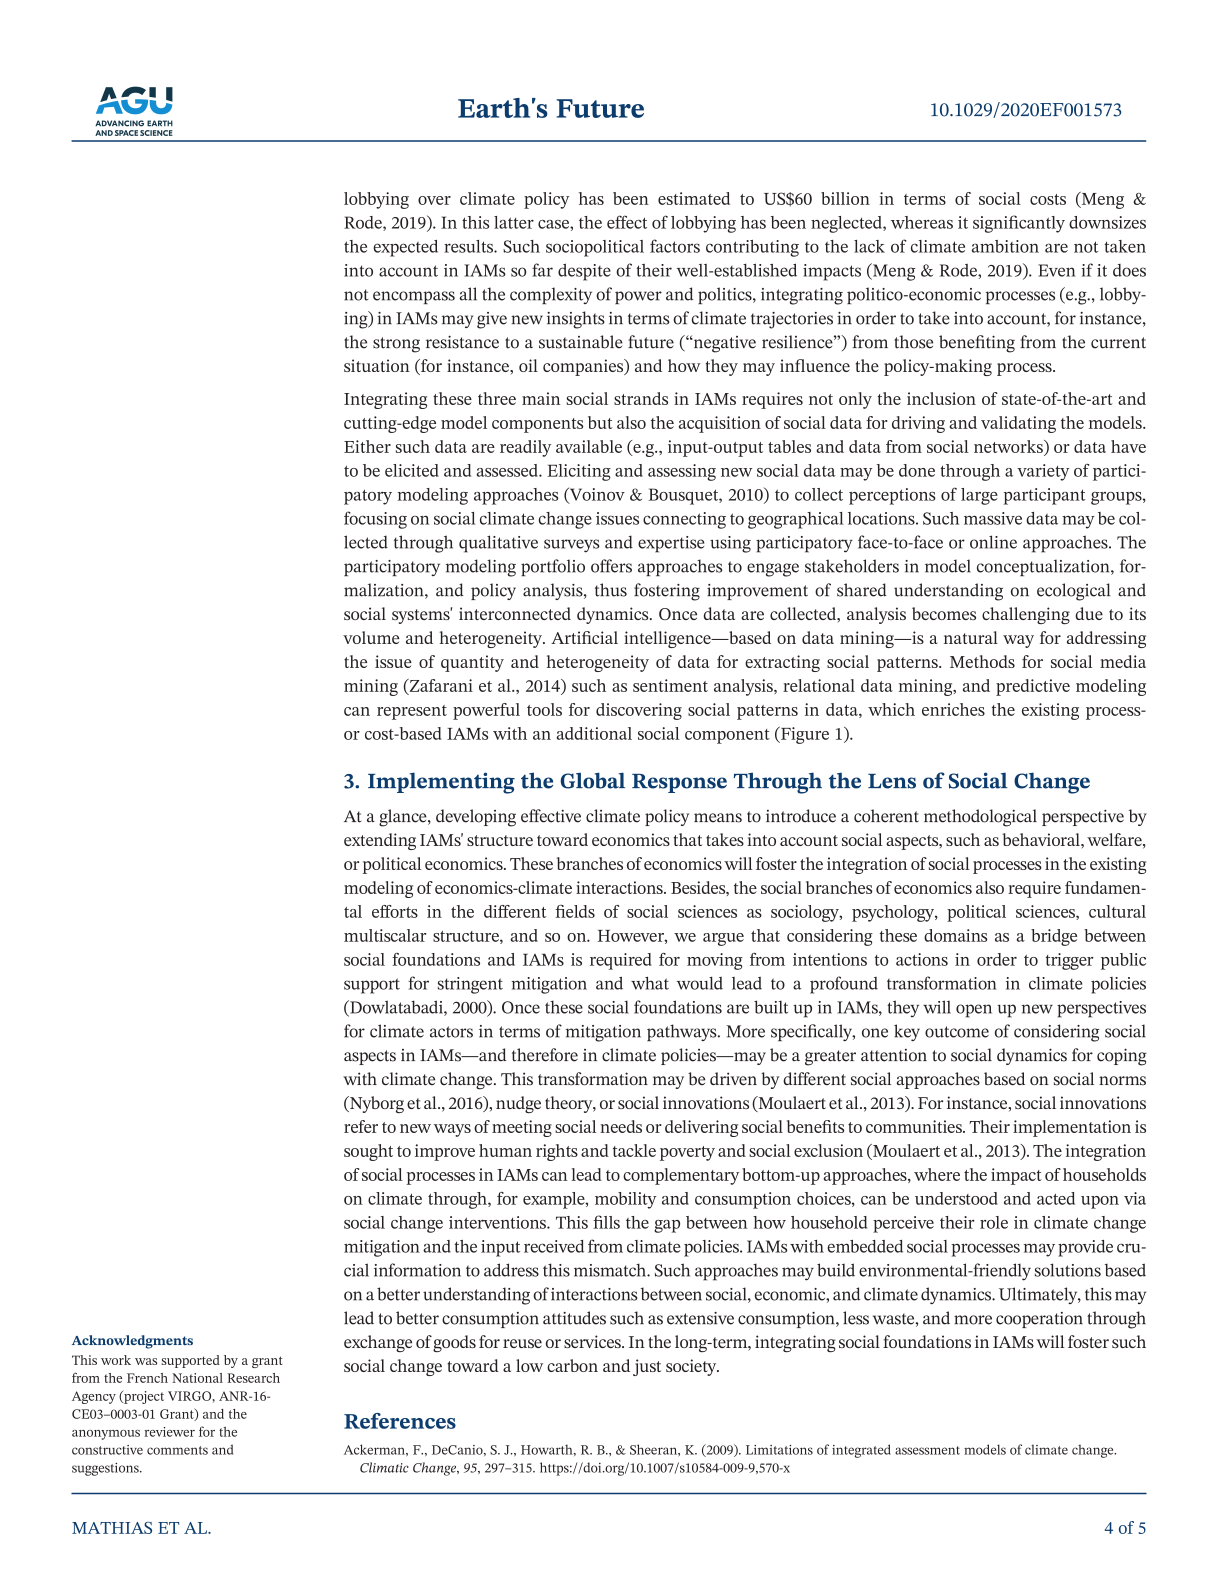  I want to click on despite, so click(584, 272).
